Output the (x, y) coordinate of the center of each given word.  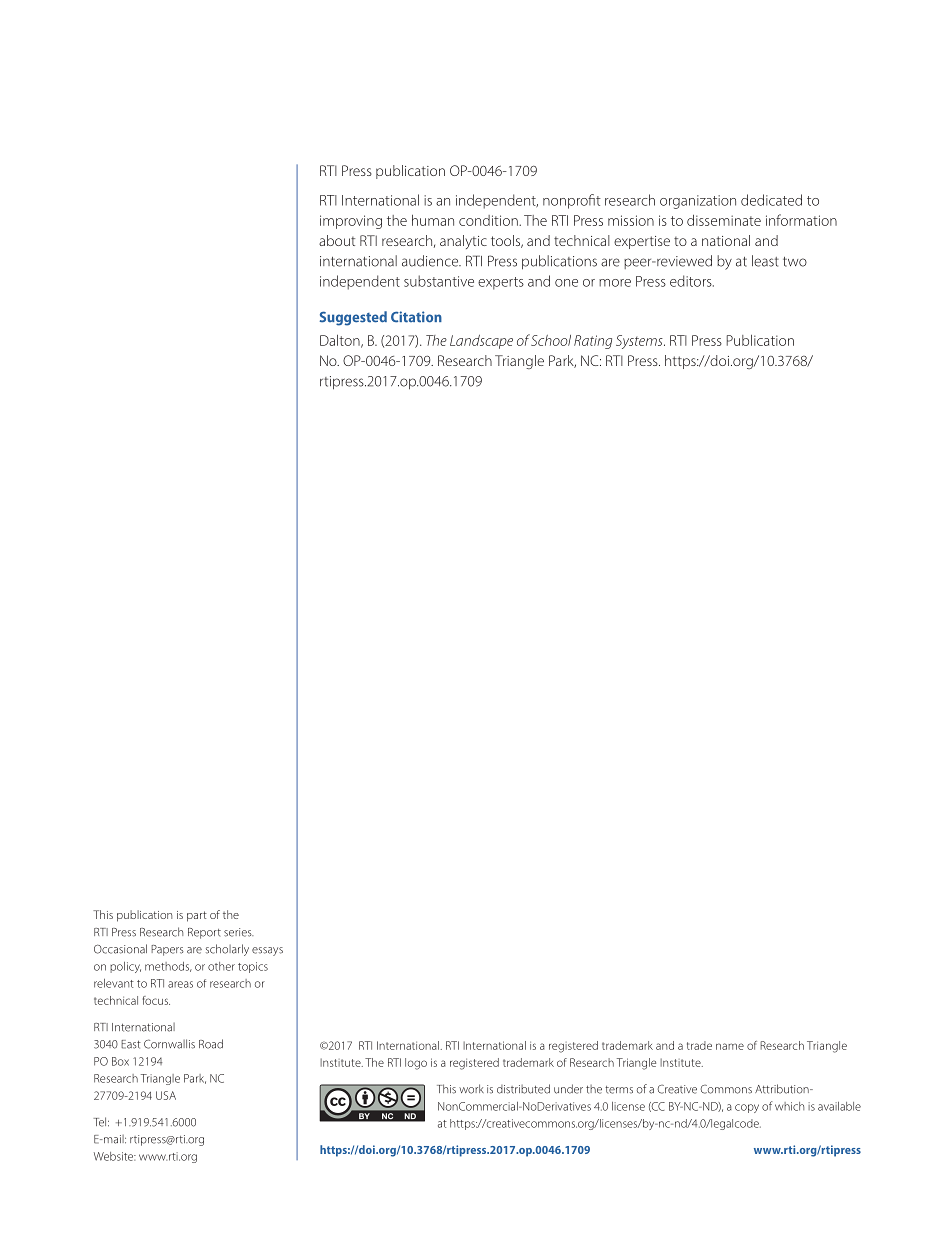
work (471, 1089)
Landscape (481, 342)
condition (489, 220)
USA (166, 1095)
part (197, 916)
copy (747, 1108)
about (337, 240)
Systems (640, 342)
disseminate (724, 220)
